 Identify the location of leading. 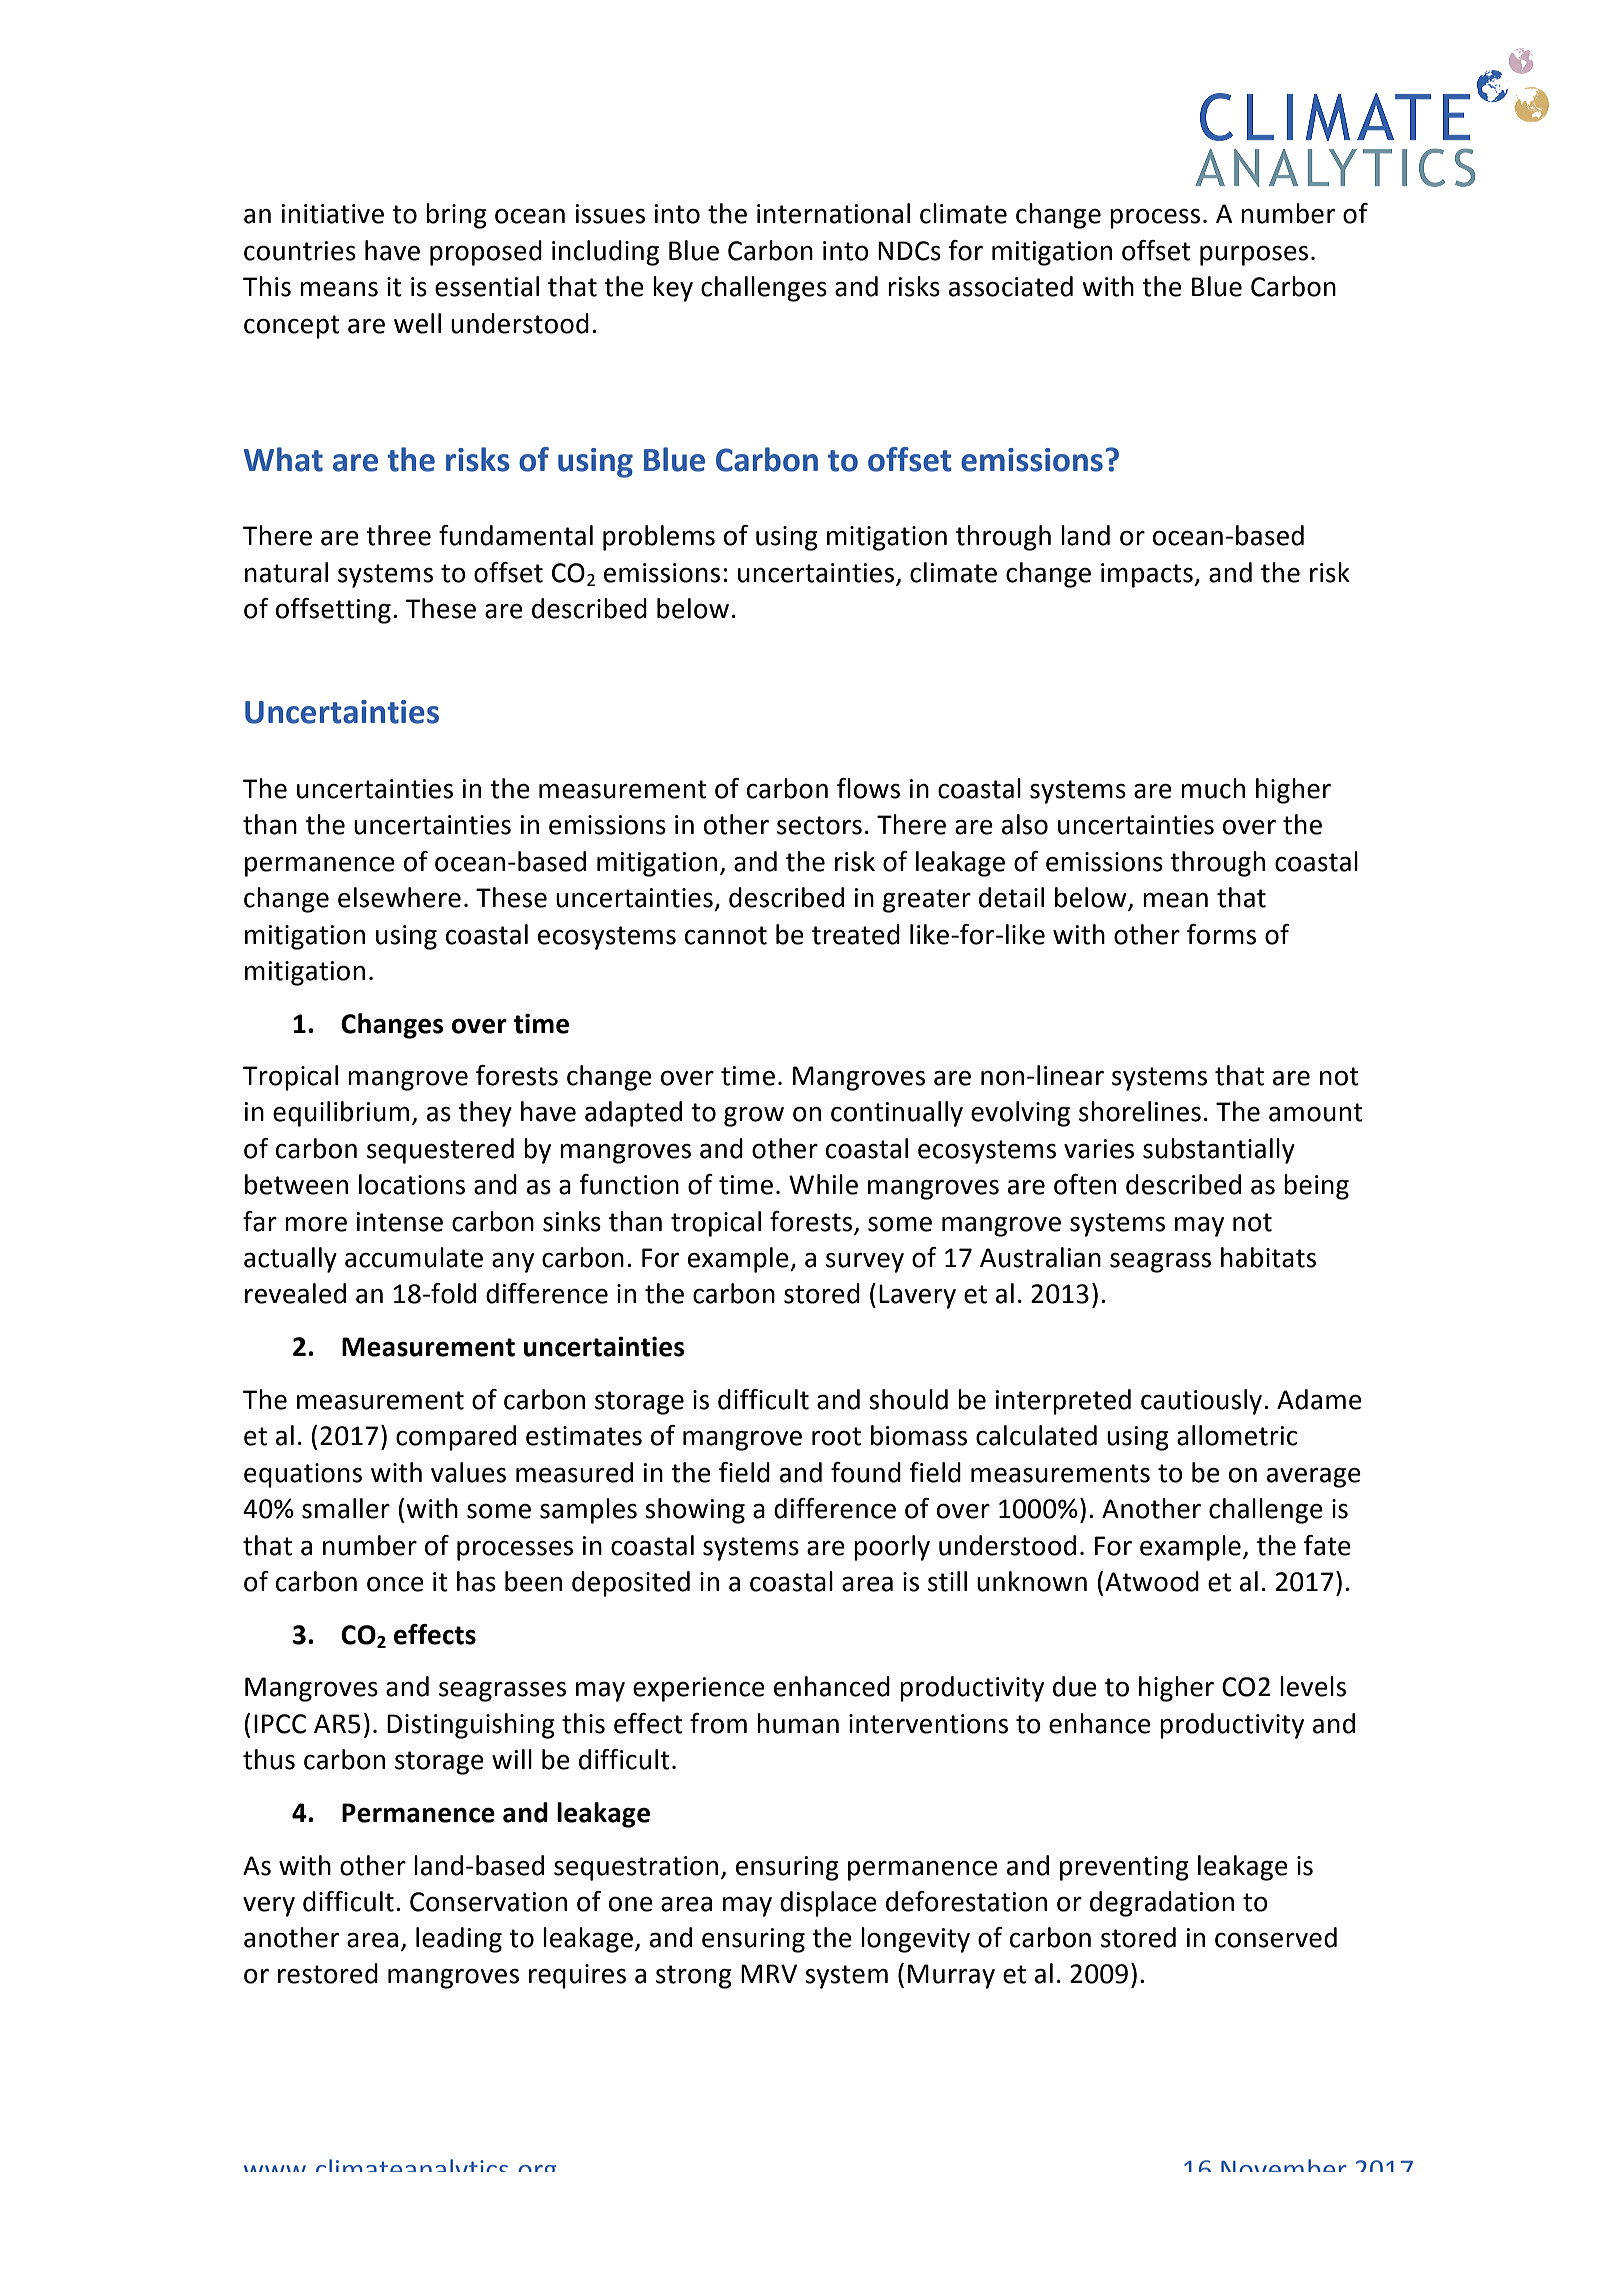
(459, 1940).
